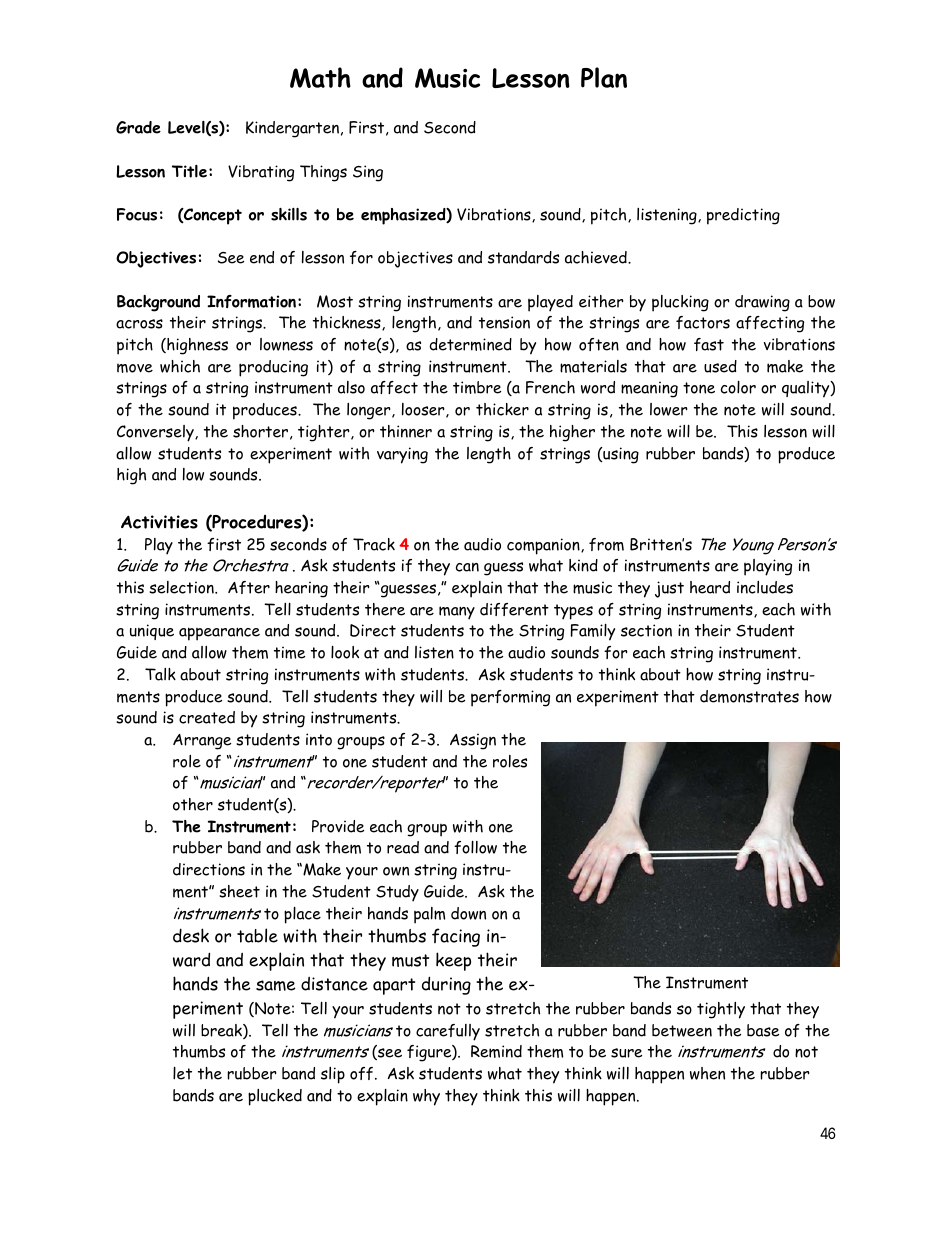  Describe the element at coordinates (604, 77) in the document. I see `Plan` at that location.
